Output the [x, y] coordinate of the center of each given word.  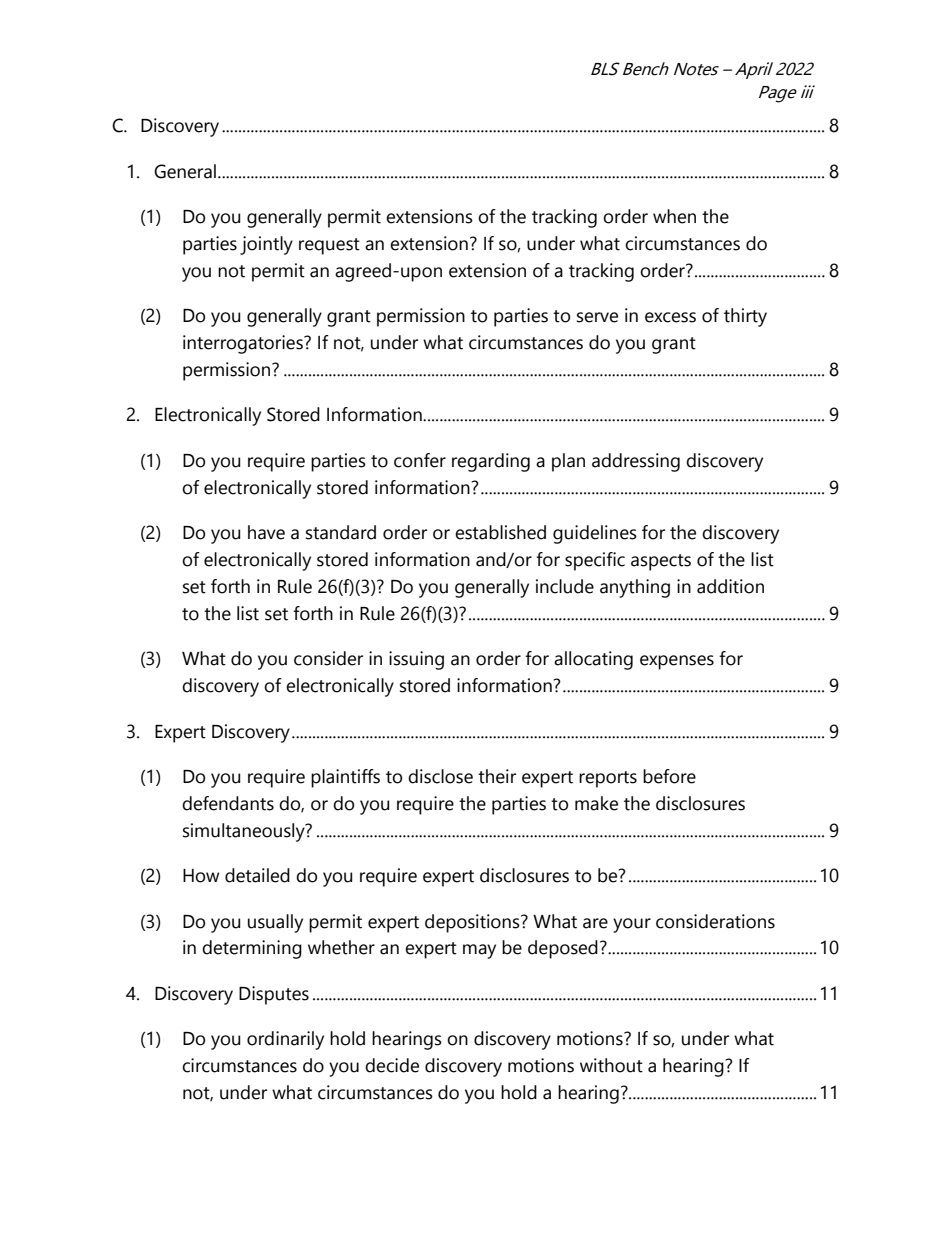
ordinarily [285, 1040]
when [674, 216]
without [611, 1065]
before [669, 776]
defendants [228, 803]
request [329, 246]
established [500, 532]
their [497, 776]
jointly [266, 245]
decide [392, 1065]
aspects [661, 562]
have [266, 532]
